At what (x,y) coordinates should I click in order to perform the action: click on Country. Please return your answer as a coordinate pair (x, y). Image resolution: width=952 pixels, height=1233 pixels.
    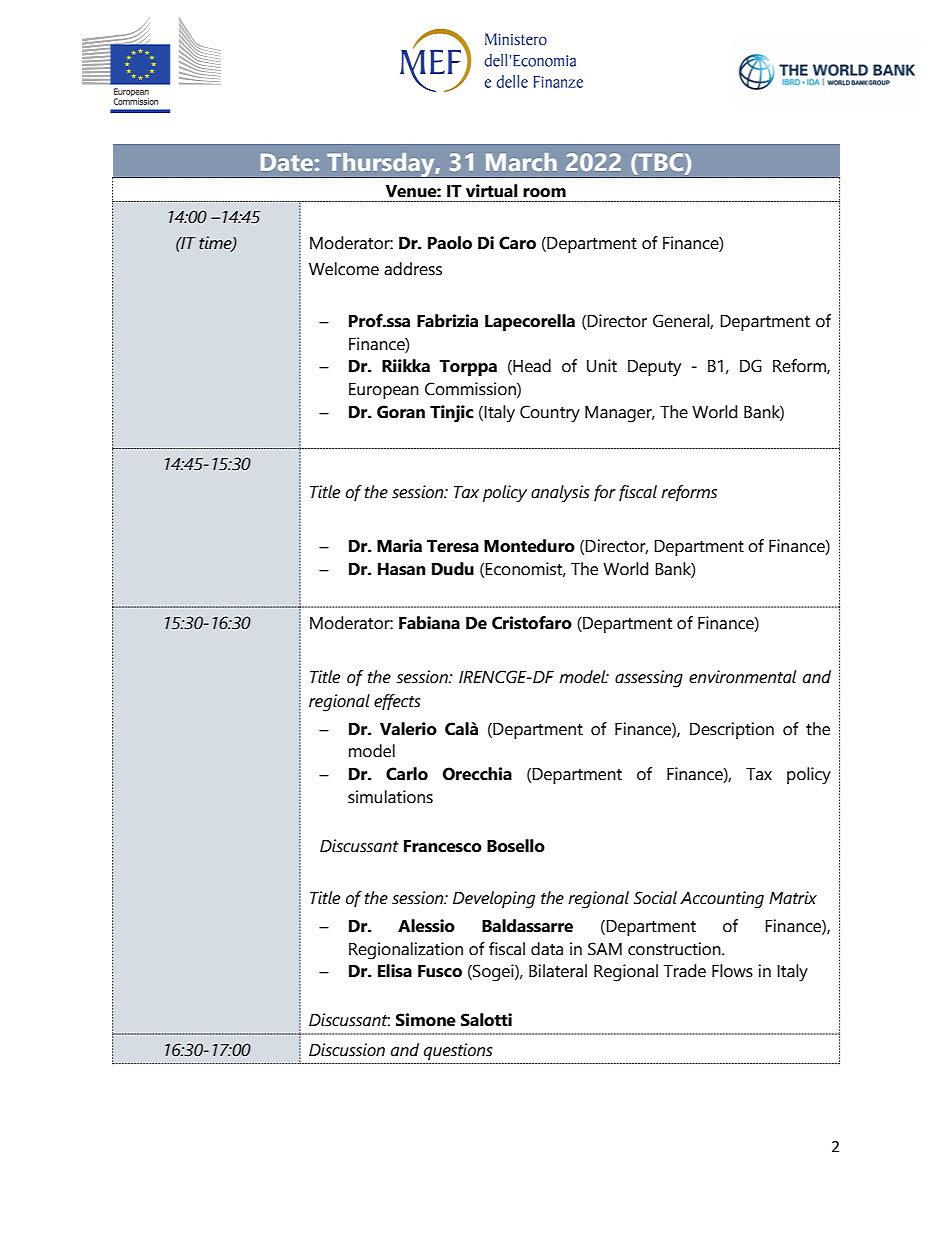
    Looking at the image, I should click on (550, 414).
